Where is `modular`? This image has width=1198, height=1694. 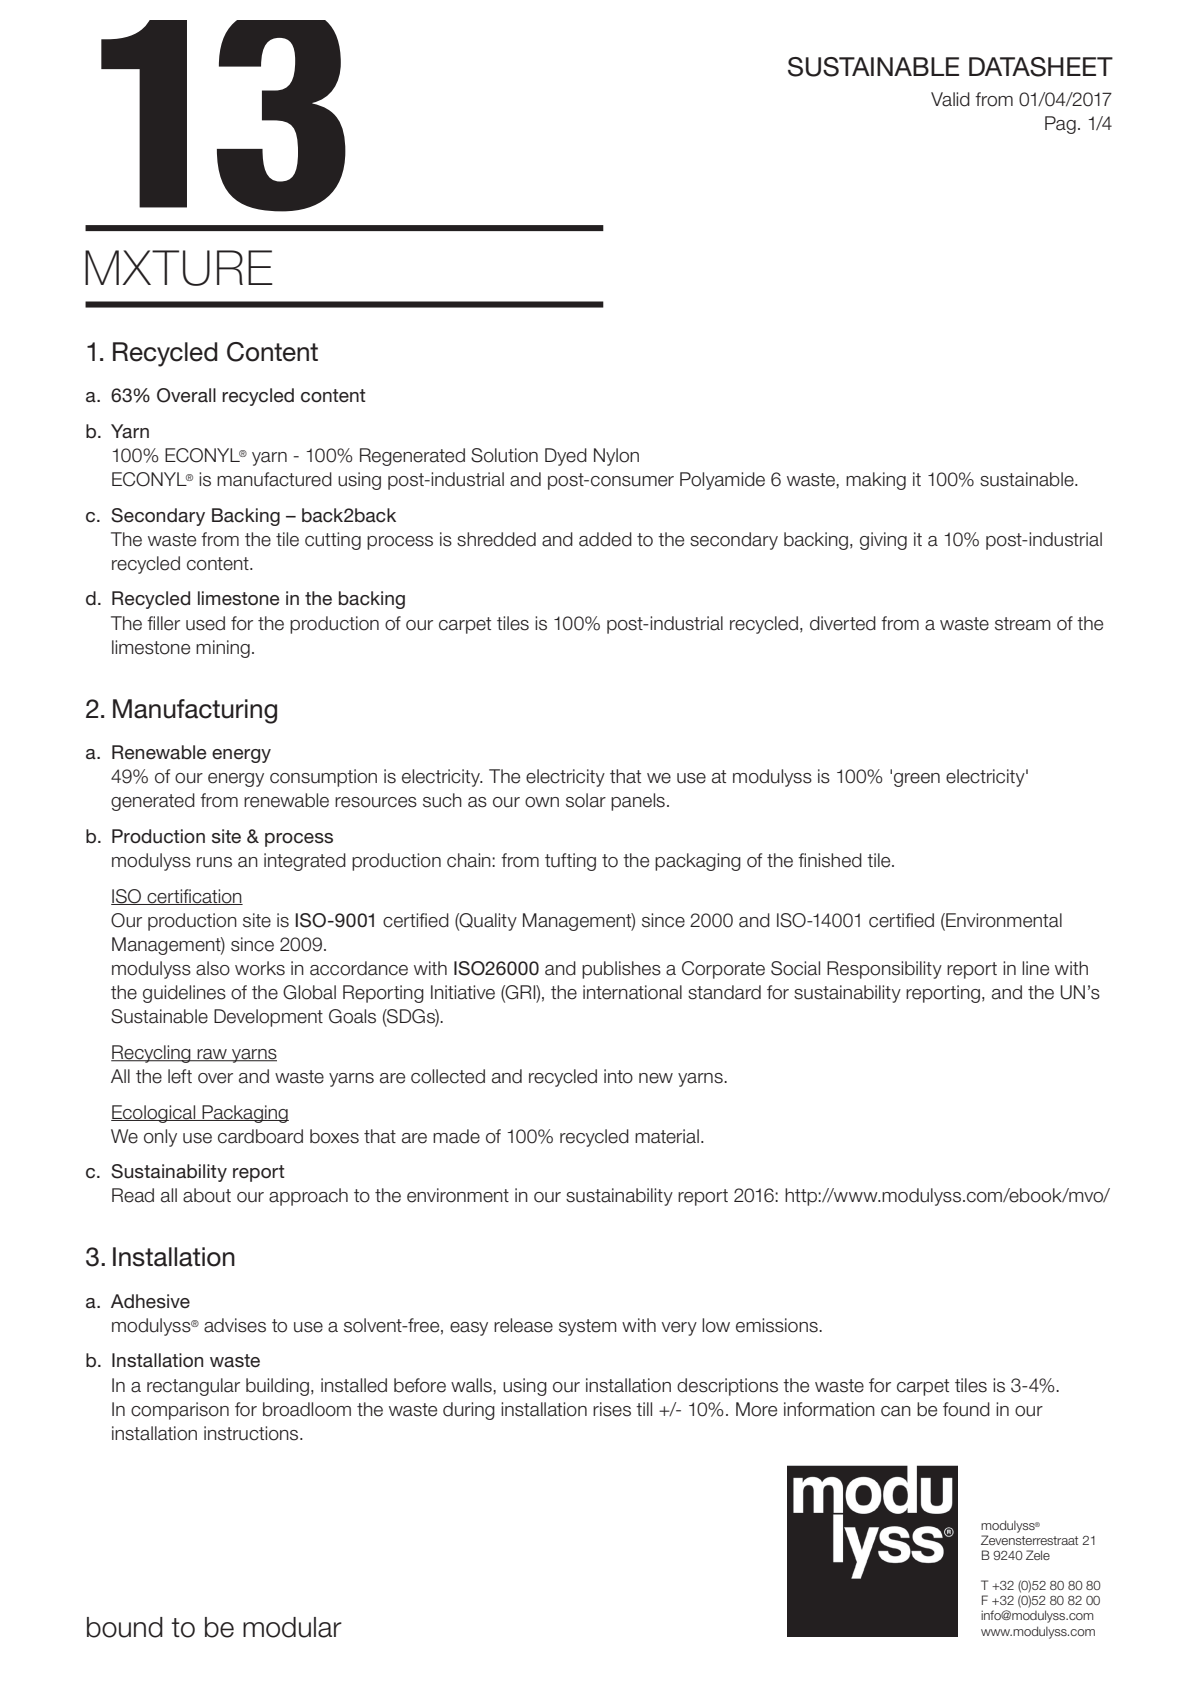 modular is located at coordinates (292, 1627).
